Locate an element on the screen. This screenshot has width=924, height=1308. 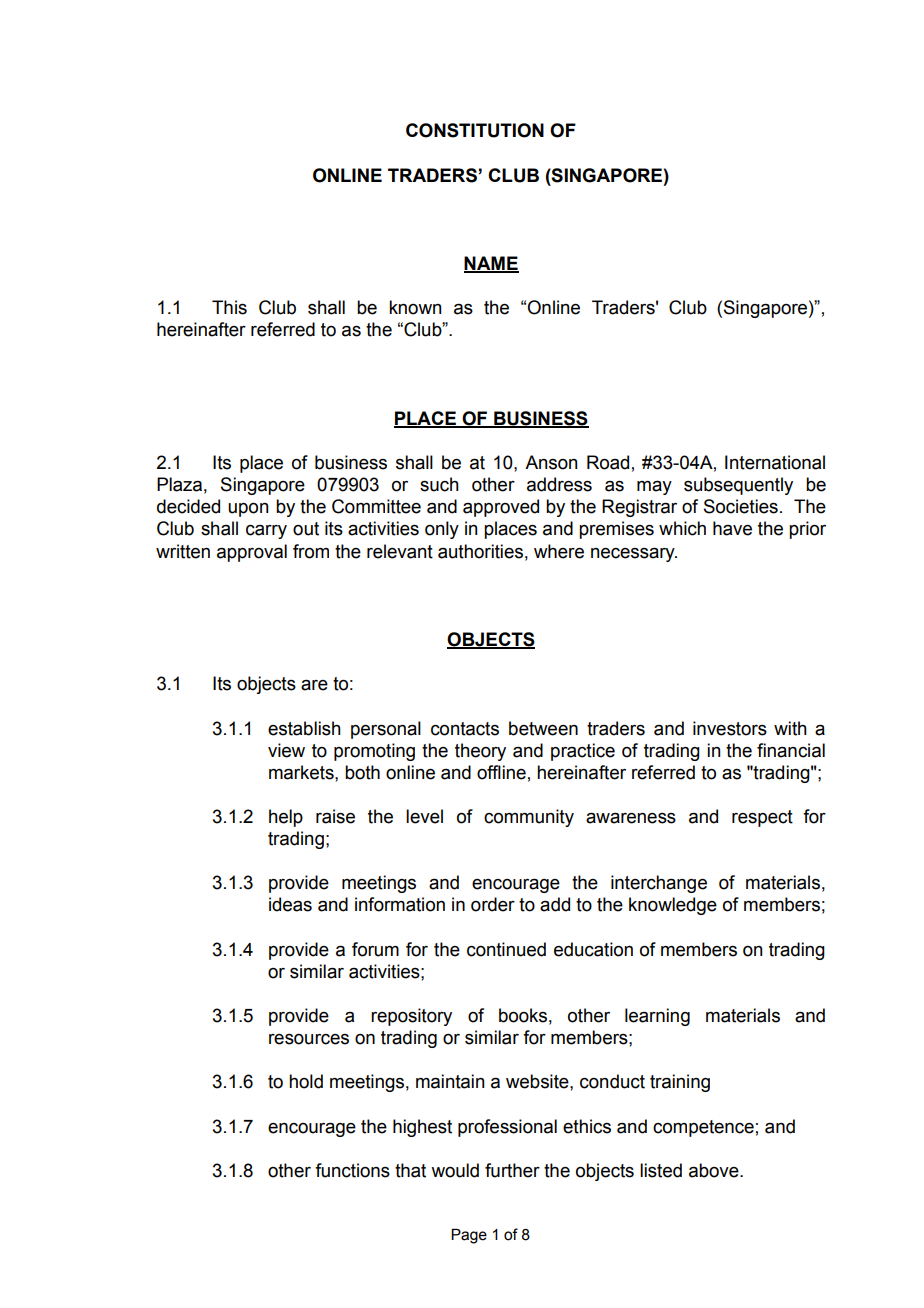
further is located at coordinates (512, 1170).
